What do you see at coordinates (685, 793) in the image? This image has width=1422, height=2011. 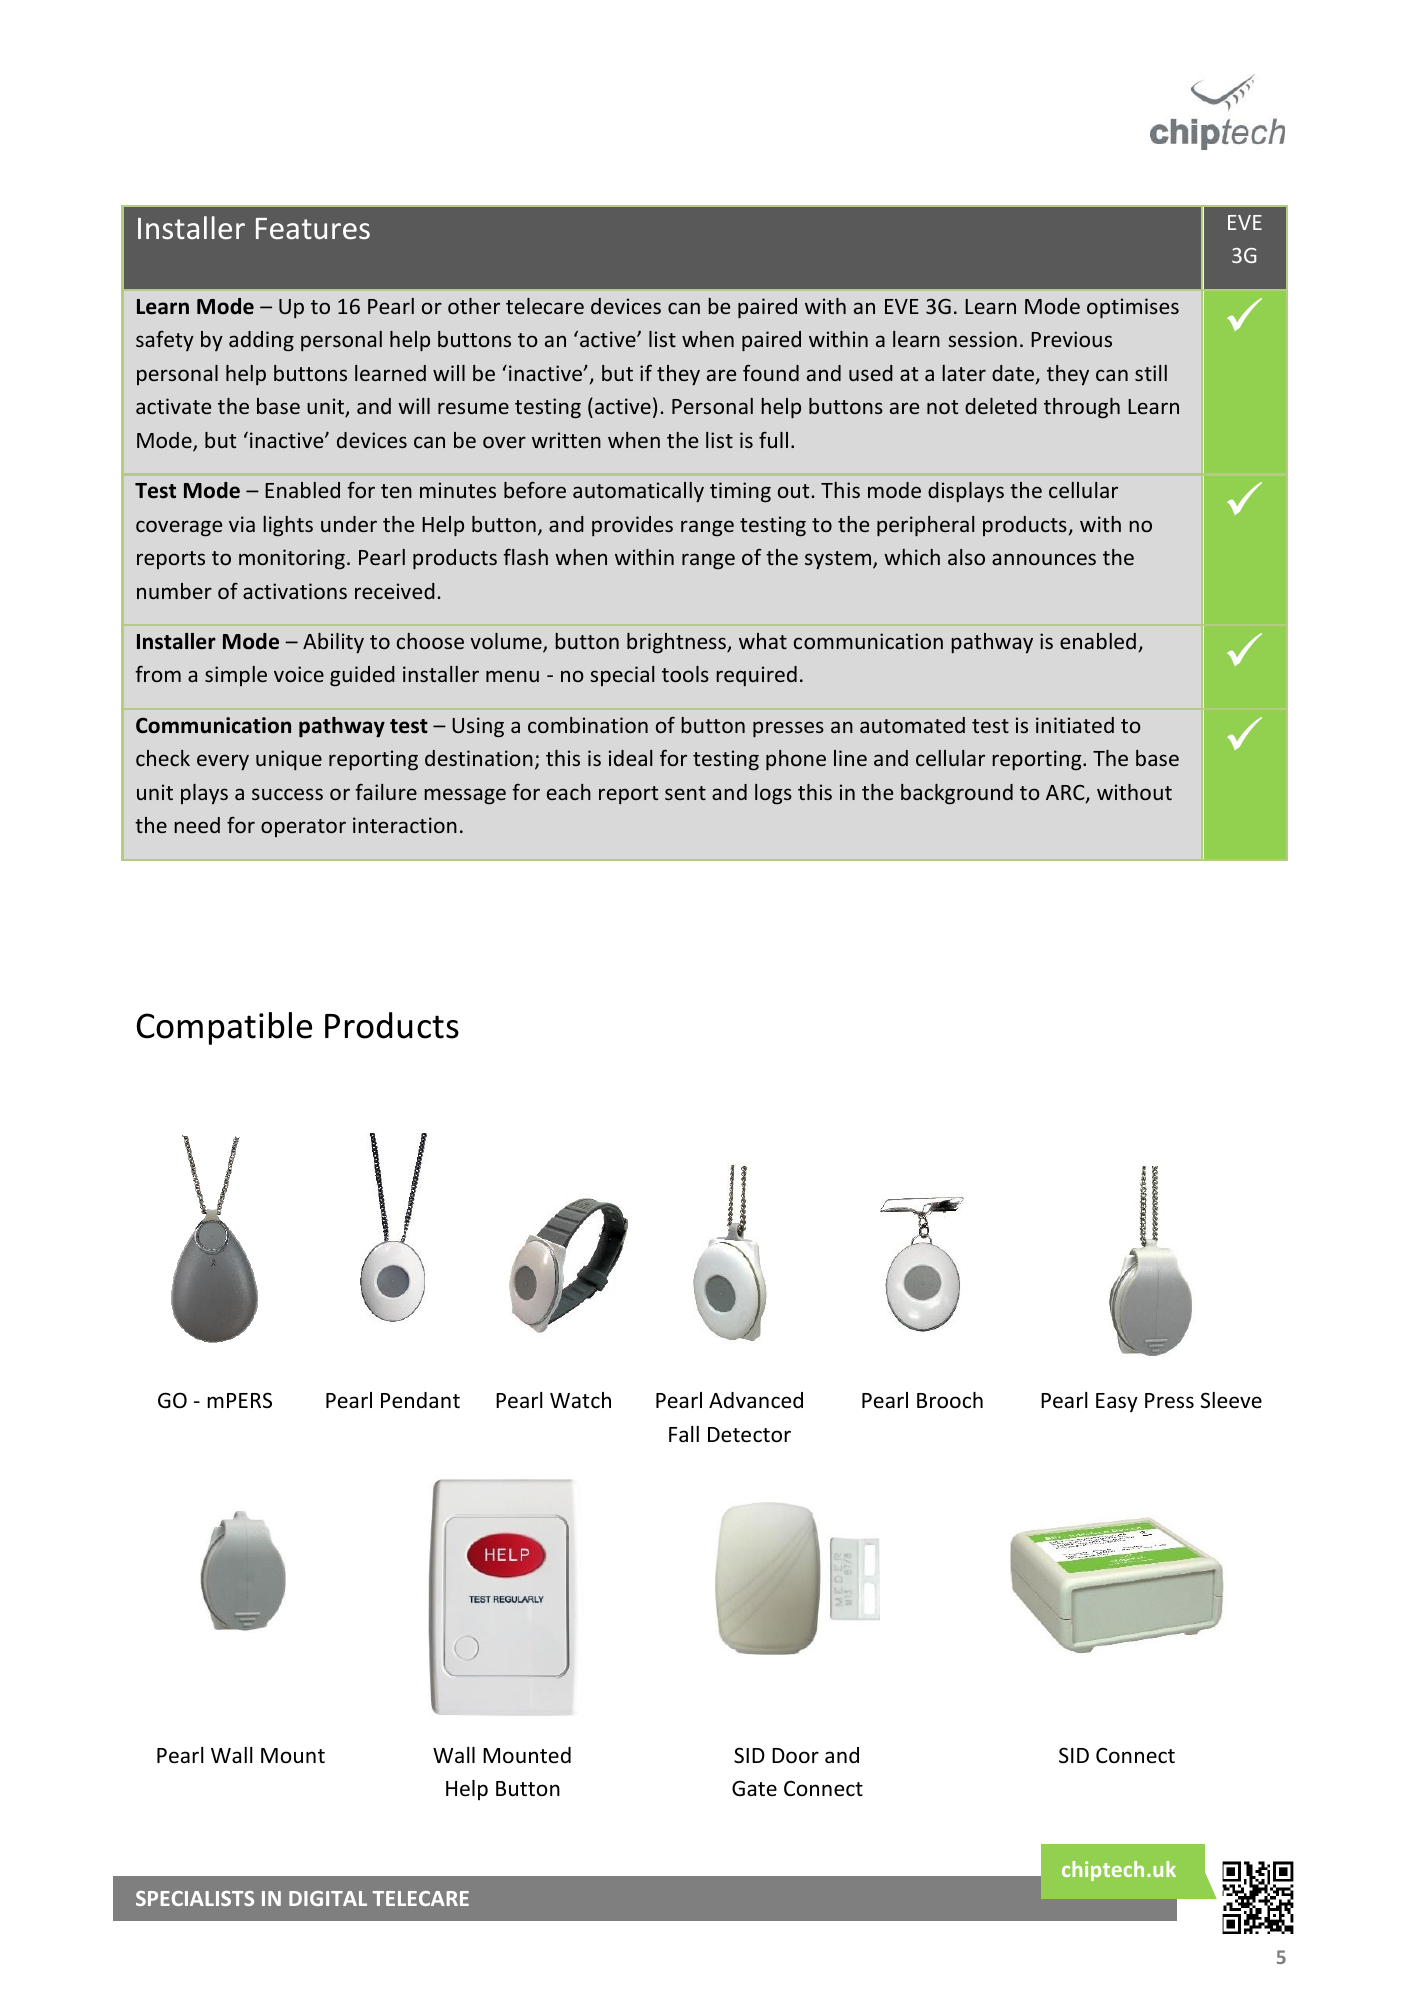 I see `sent` at bounding box center [685, 793].
